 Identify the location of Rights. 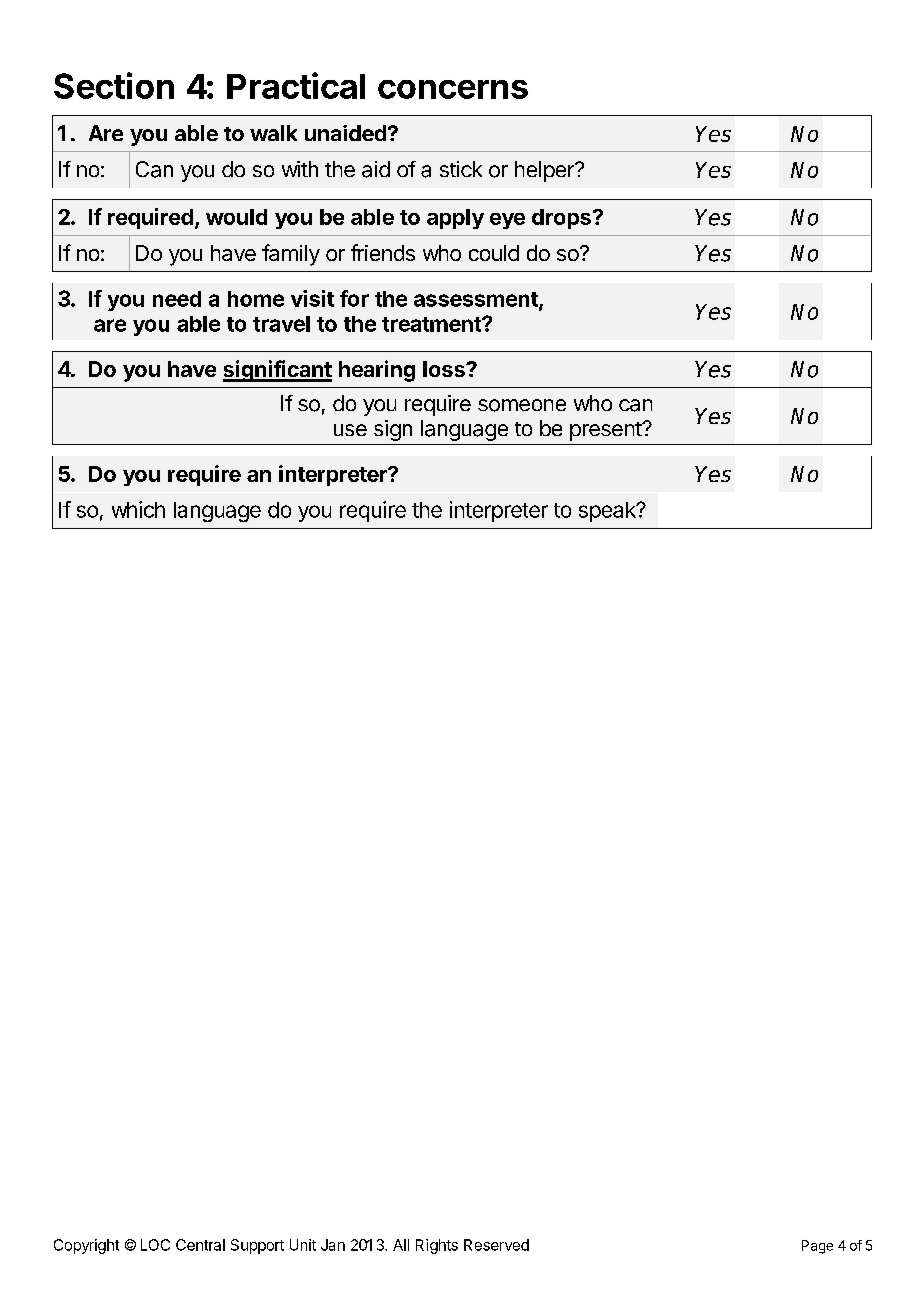
(437, 1246).
